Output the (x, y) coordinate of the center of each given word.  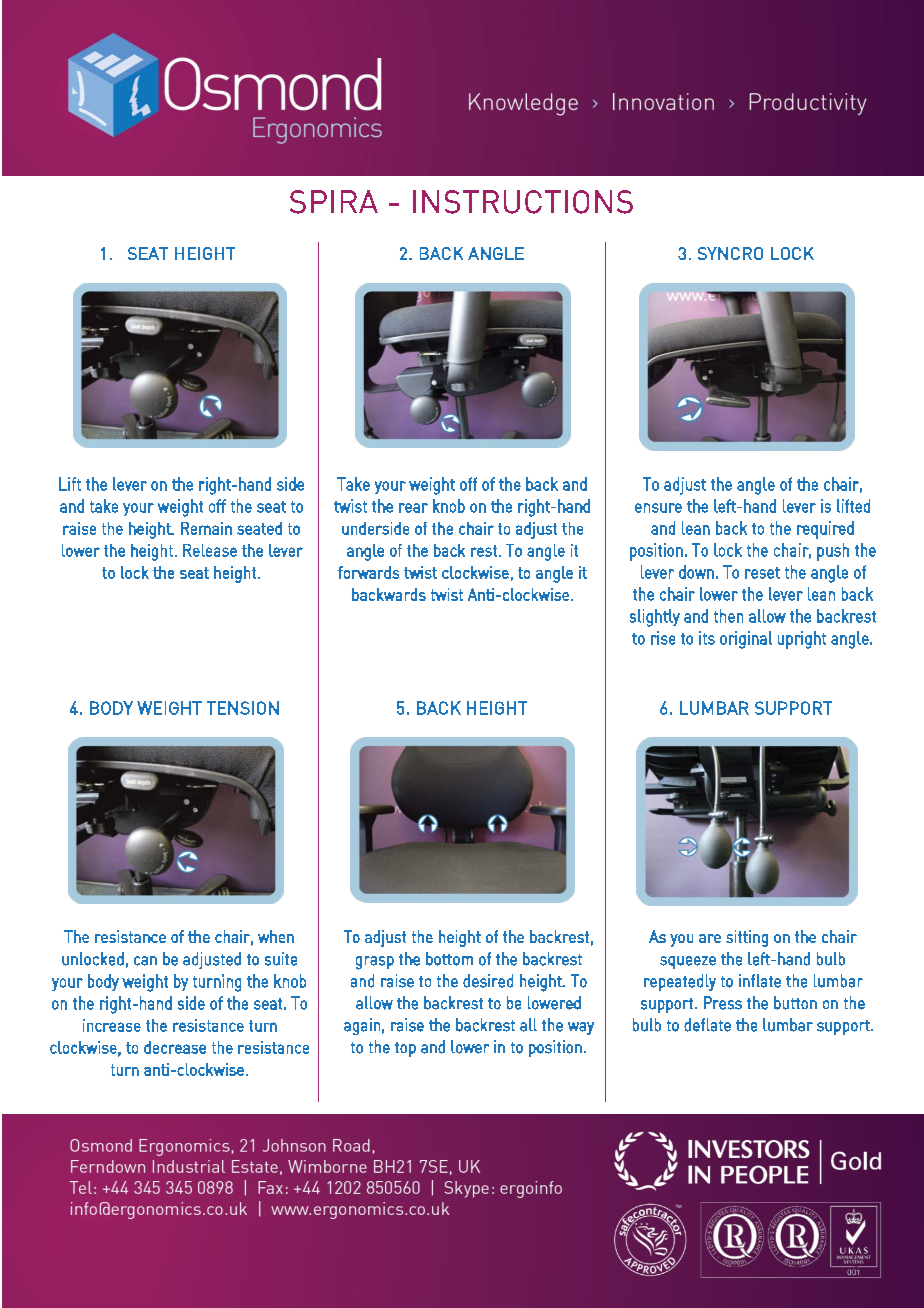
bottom (449, 959)
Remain (206, 528)
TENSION (243, 708)
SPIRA (334, 202)
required (825, 530)
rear (413, 508)
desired (488, 981)
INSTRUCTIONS (523, 202)
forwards (368, 572)
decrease (175, 1047)
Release (210, 550)
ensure (658, 508)
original (746, 640)
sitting (747, 938)
